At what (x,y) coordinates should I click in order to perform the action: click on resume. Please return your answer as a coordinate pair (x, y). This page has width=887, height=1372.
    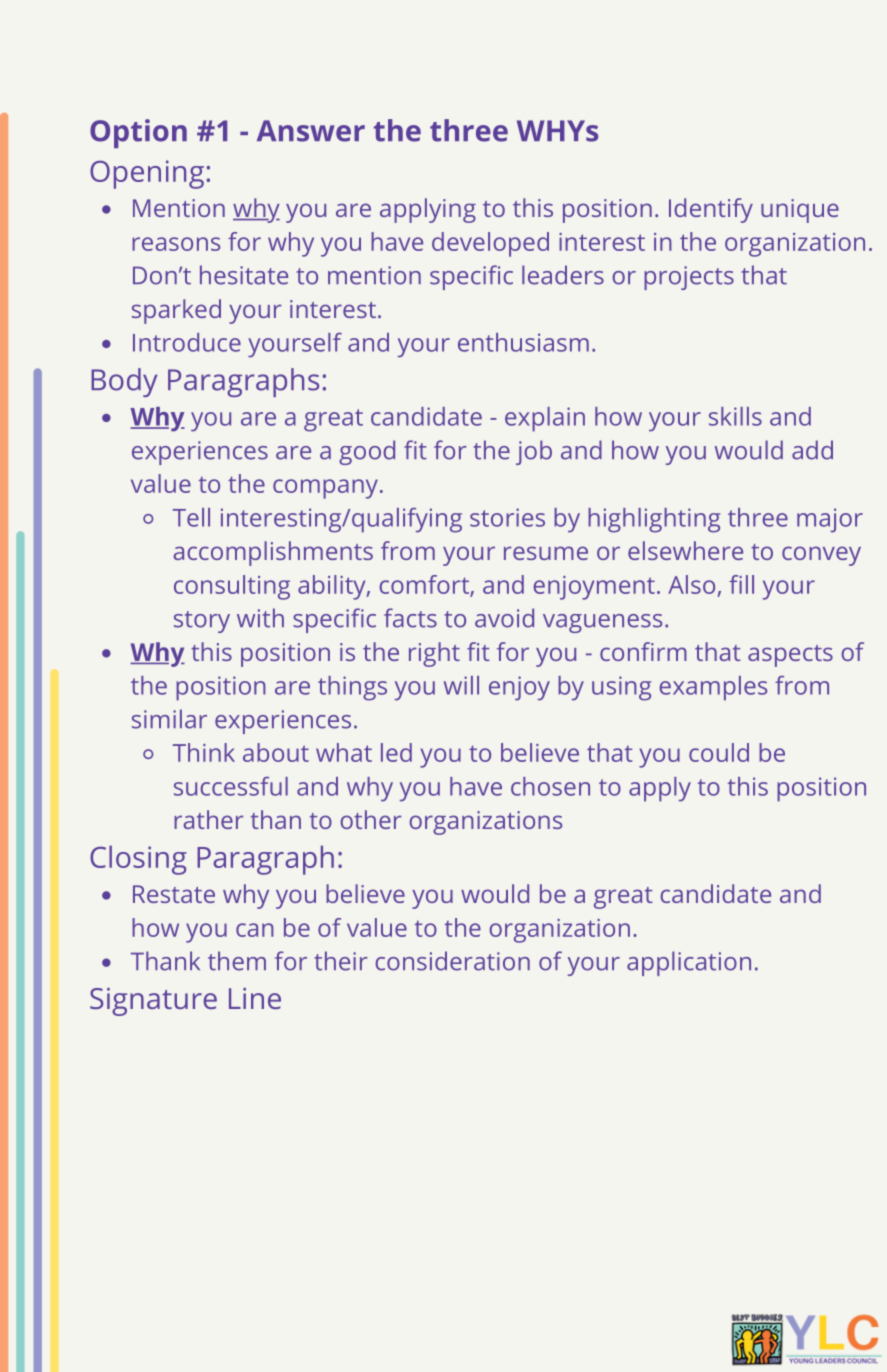
    Looking at the image, I should click on (546, 553).
